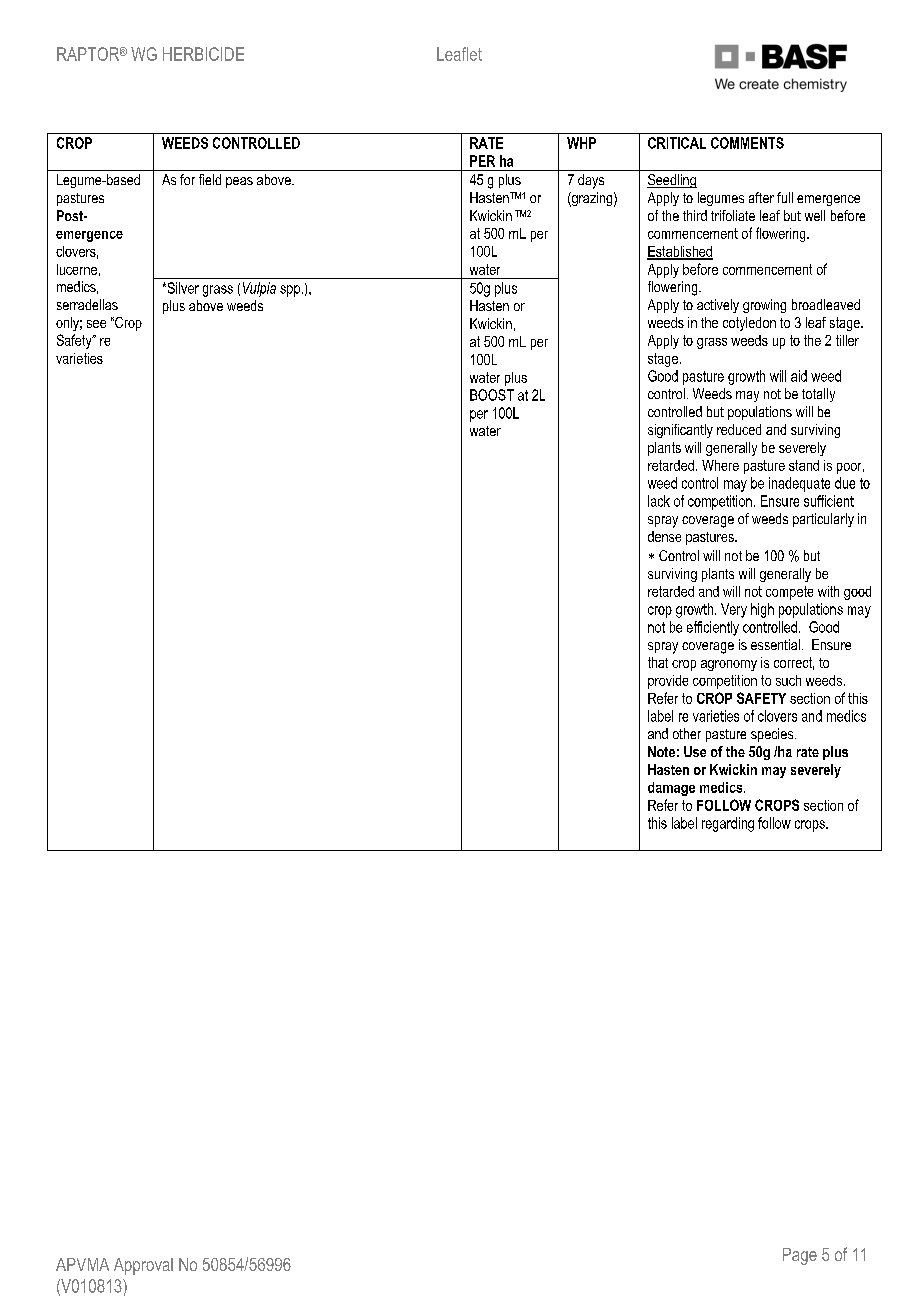  What do you see at coordinates (728, 824) in the screenshot?
I see `regarding` at bounding box center [728, 824].
